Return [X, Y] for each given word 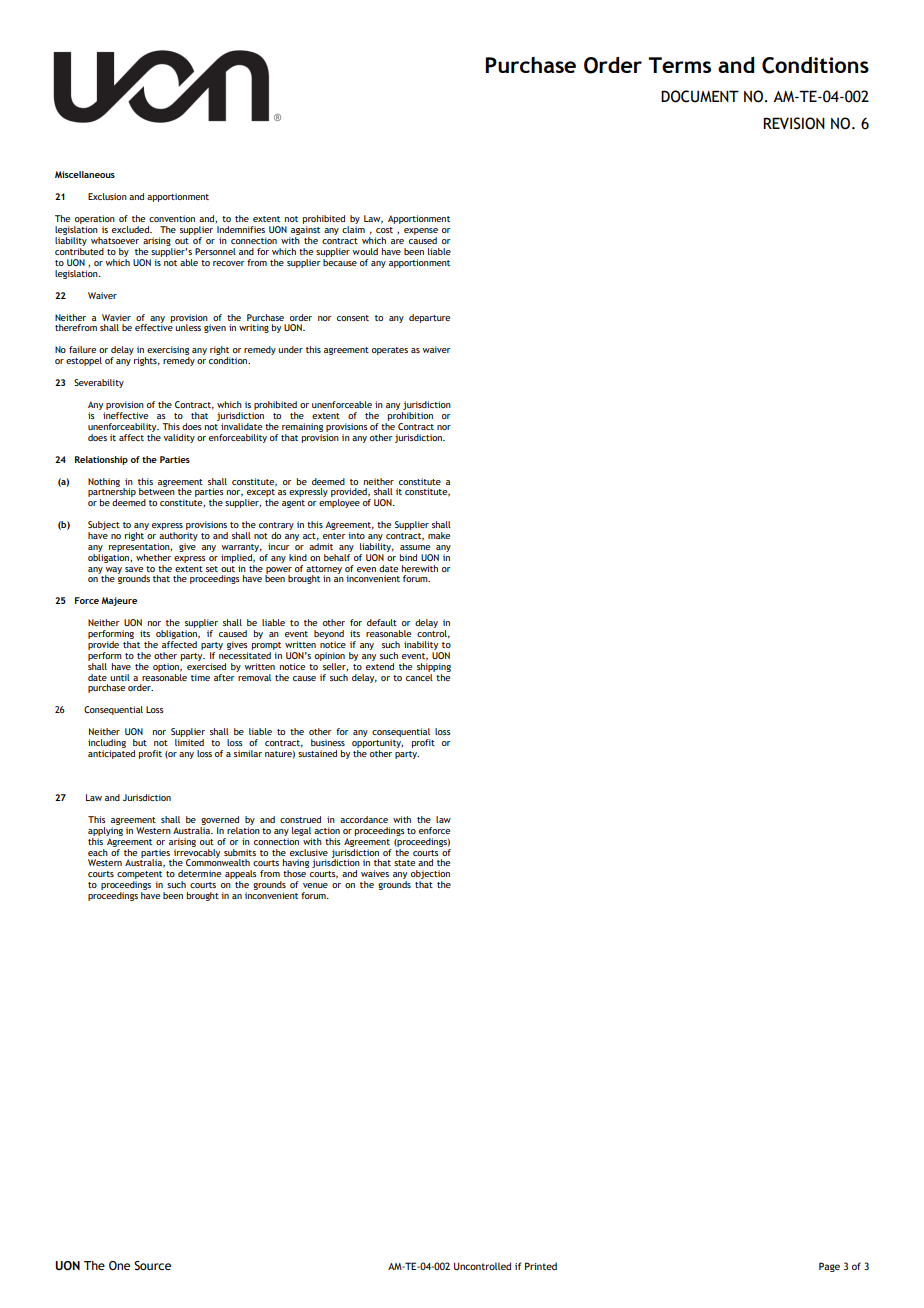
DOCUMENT [700, 96]
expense [421, 233]
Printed [541, 1266]
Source [152, 1265]
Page [829, 1267]
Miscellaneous [85, 174]
